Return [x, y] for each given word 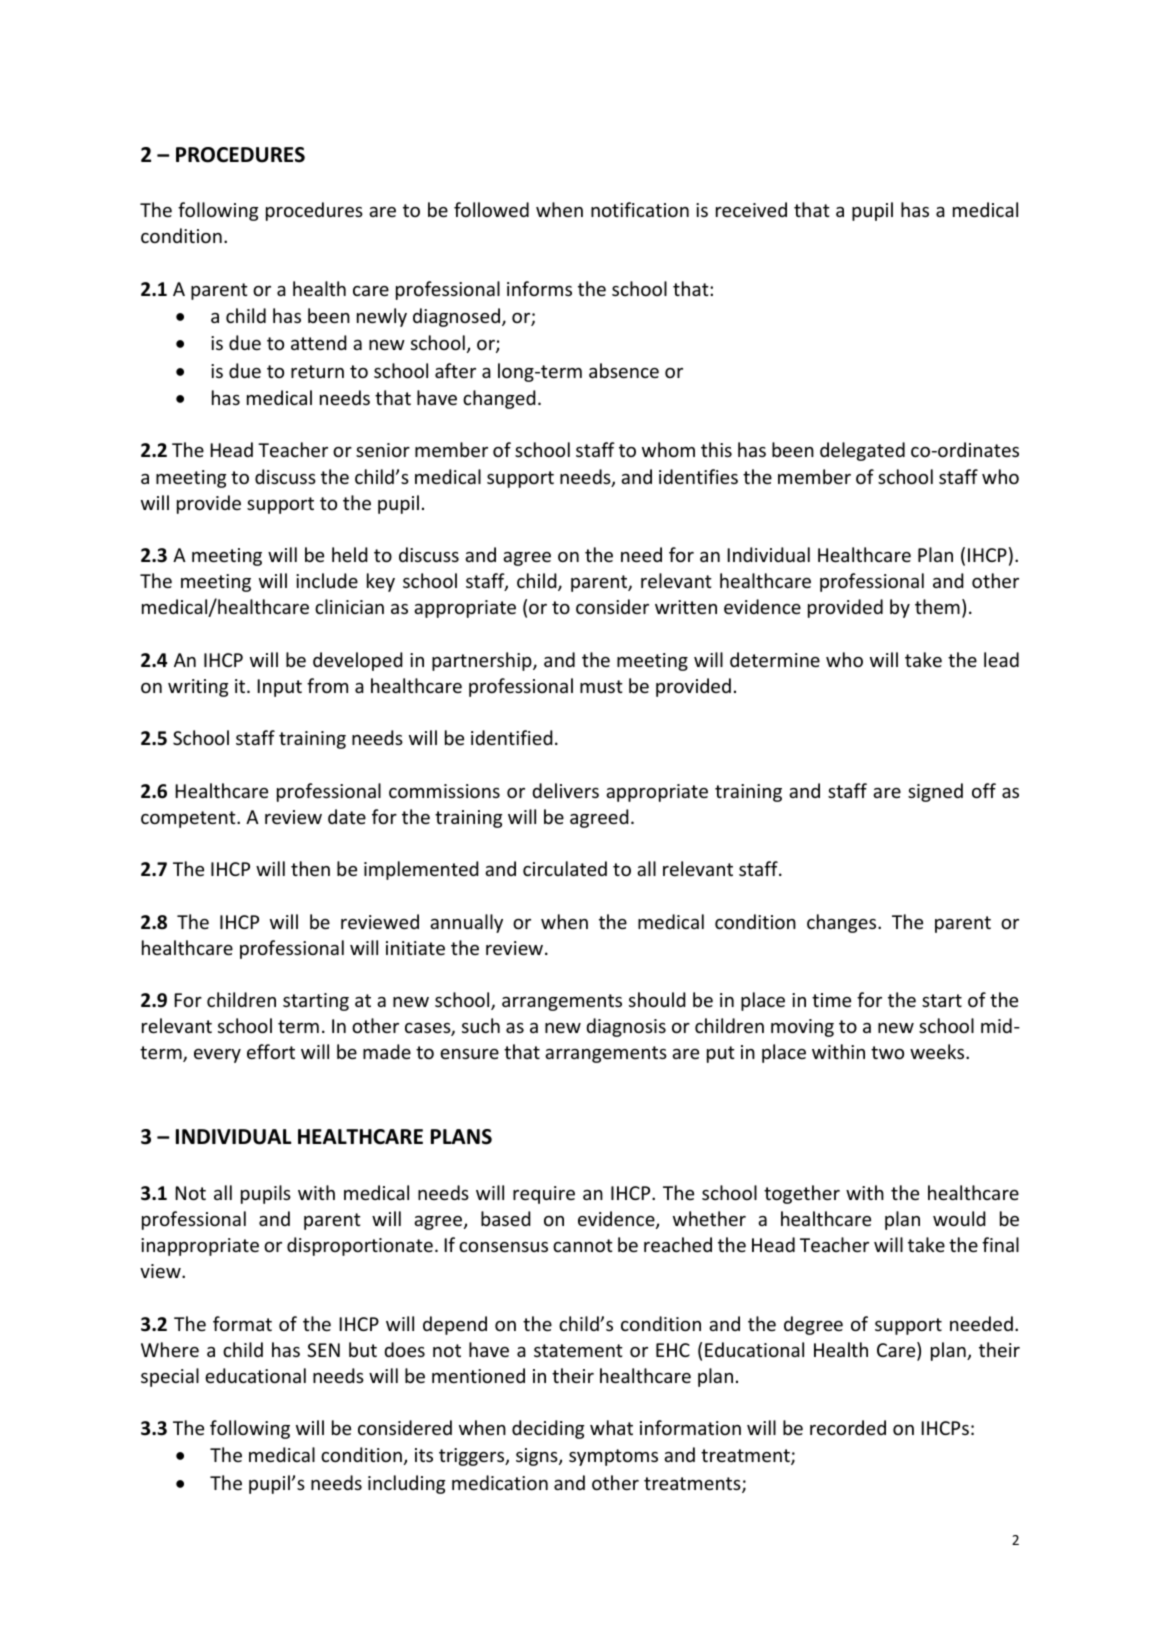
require [544, 1195]
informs [539, 288]
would [959, 1218]
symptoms [613, 1457]
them [937, 606]
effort [271, 1051]
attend [319, 342]
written [686, 607]
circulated [565, 868]
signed [935, 792]
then [310, 868]
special [170, 1377]
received [751, 209]
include [327, 580]
